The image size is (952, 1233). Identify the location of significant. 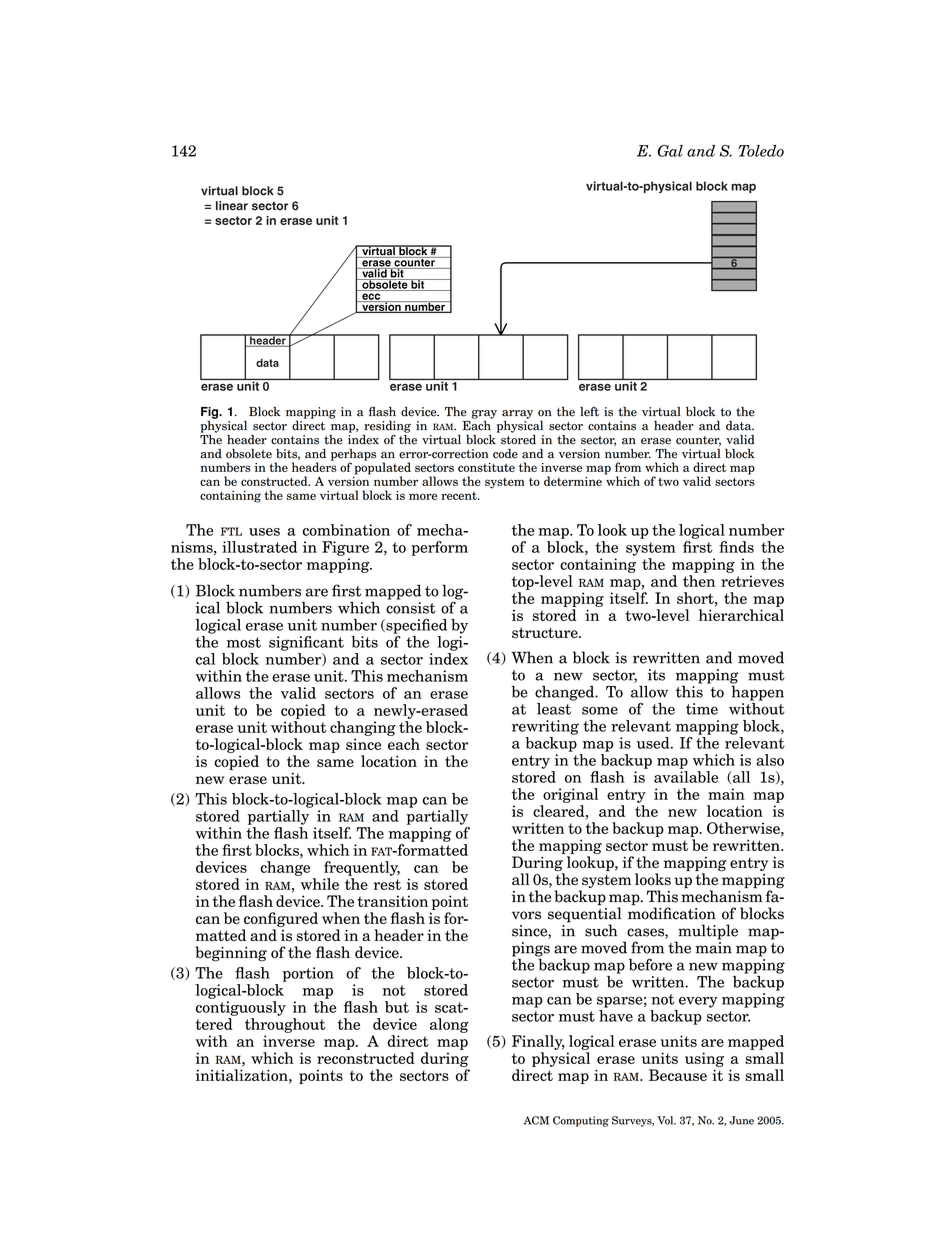
(306, 643).
